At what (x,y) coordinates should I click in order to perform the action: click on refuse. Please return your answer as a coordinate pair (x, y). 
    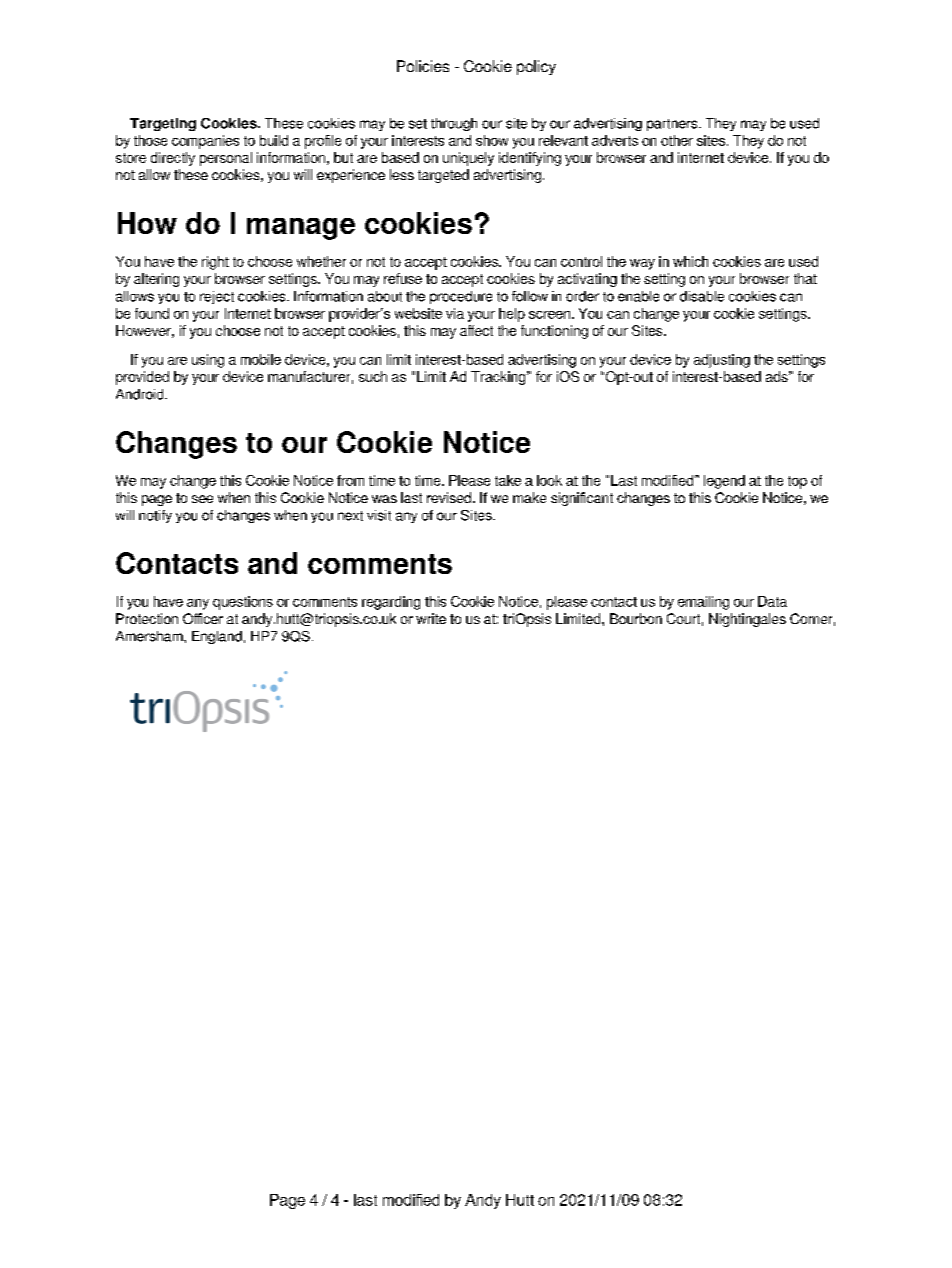
    Looking at the image, I should click on (403, 278).
